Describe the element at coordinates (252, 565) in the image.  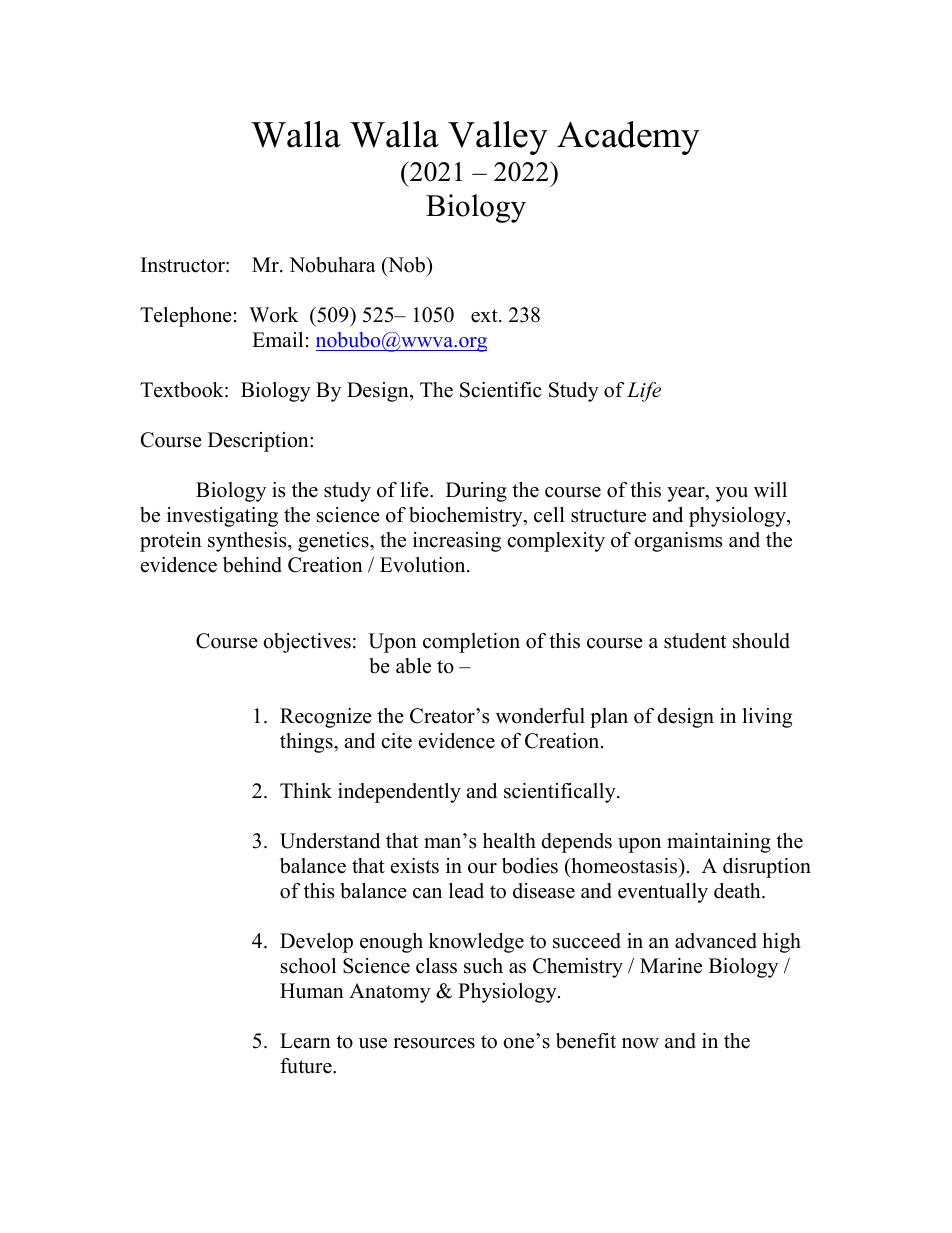
I see `behind` at that location.
